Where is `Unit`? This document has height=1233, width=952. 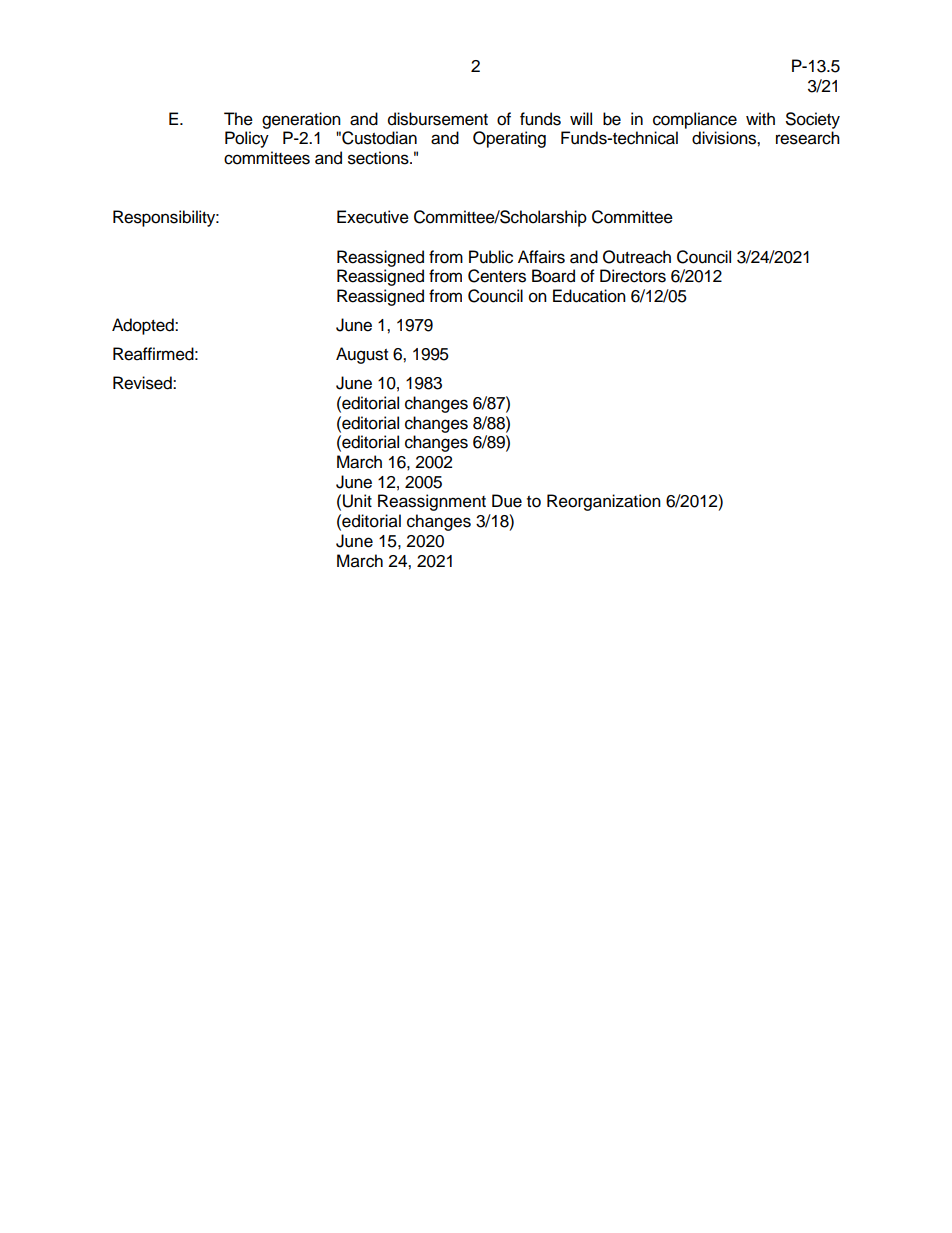
Unit is located at coordinates (357, 501).
